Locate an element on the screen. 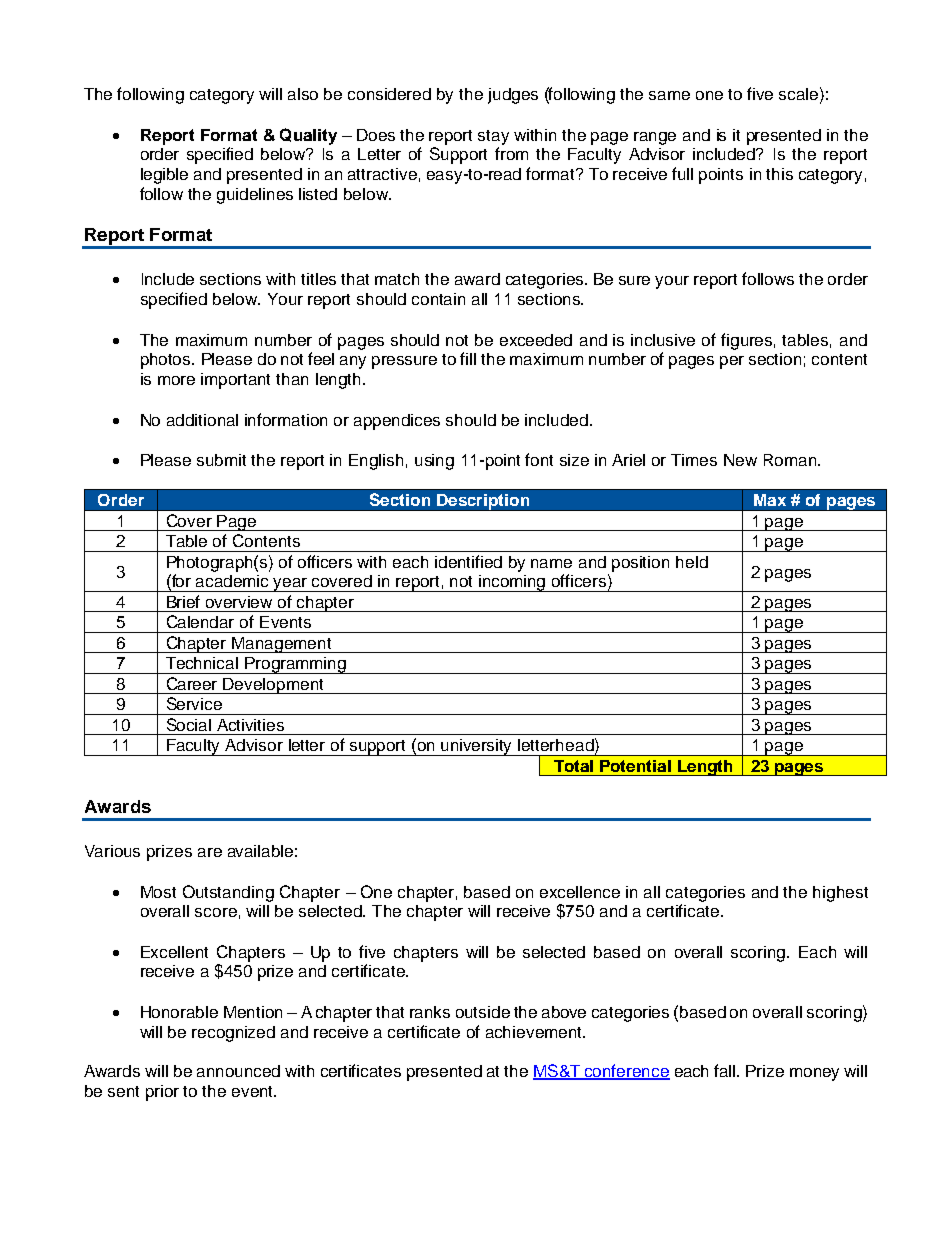  legible is located at coordinates (164, 176).
